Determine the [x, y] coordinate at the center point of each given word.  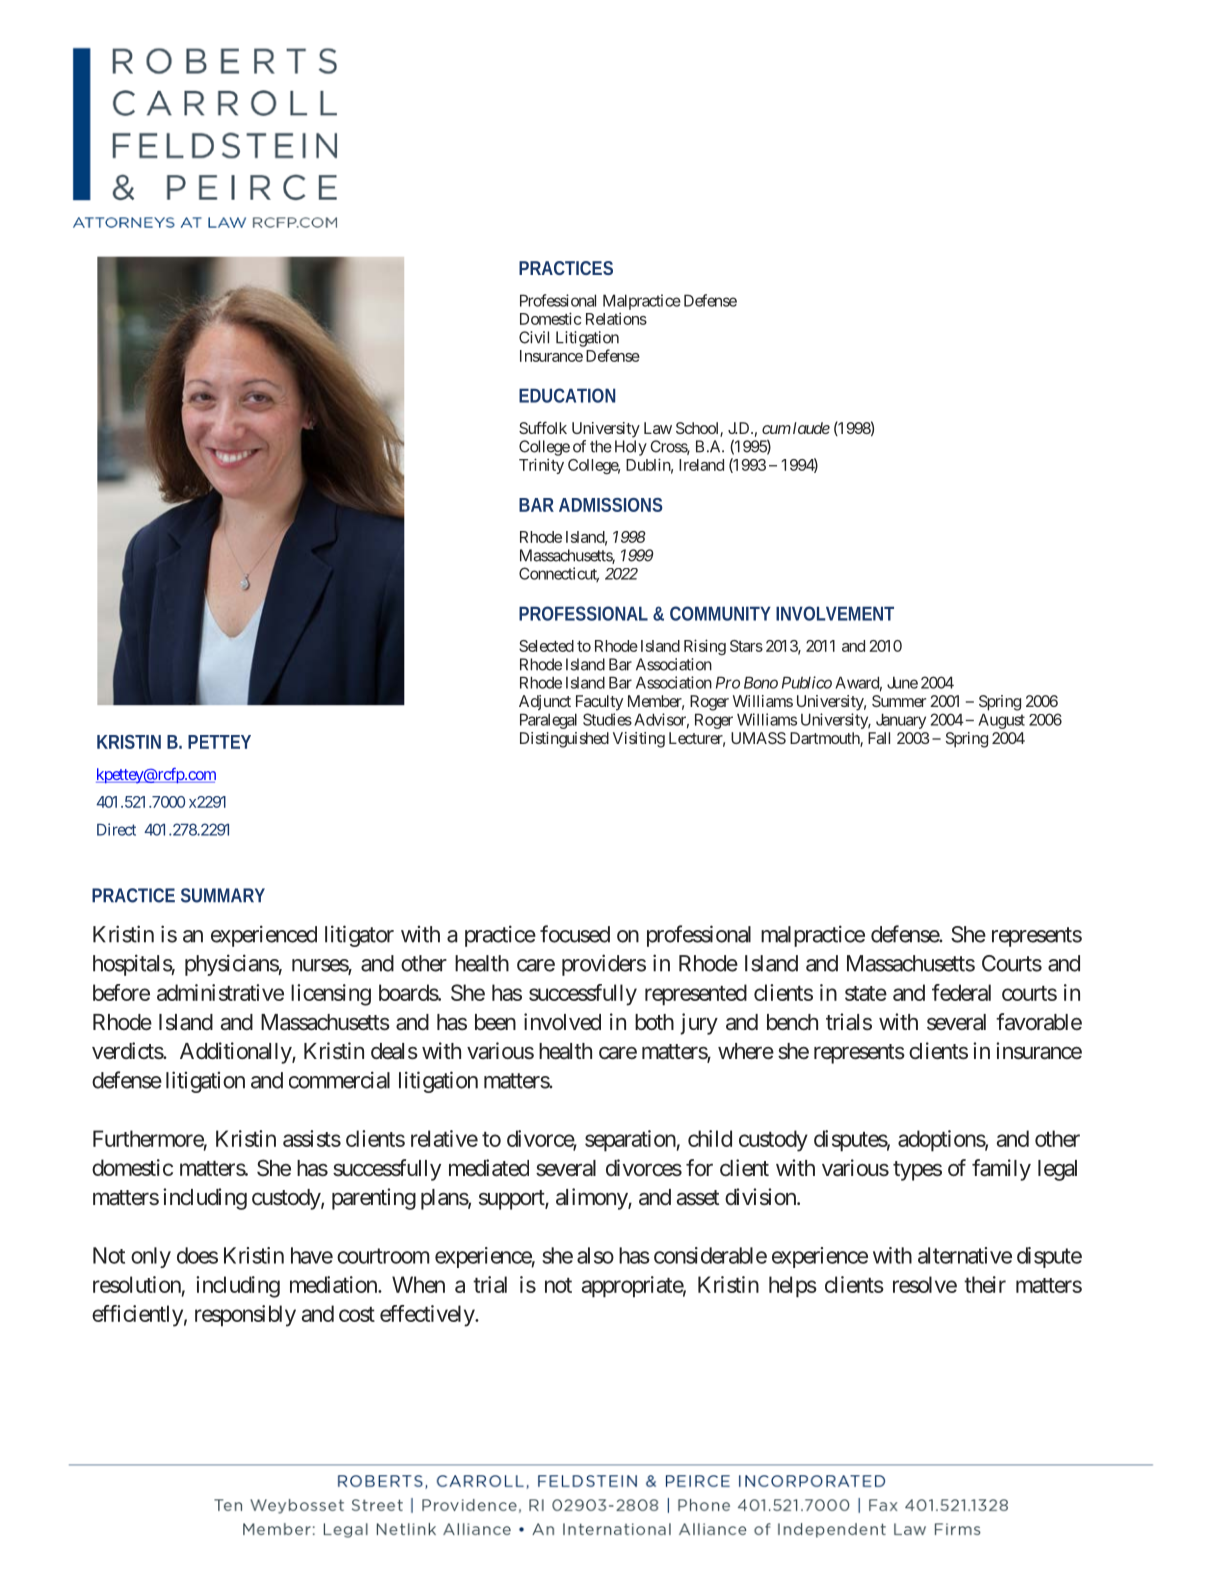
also [595, 1255]
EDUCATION [567, 395]
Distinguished [564, 740]
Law [658, 428]
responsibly [245, 1316]
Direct [116, 829]
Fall [879, 738]
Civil [534, 337]
